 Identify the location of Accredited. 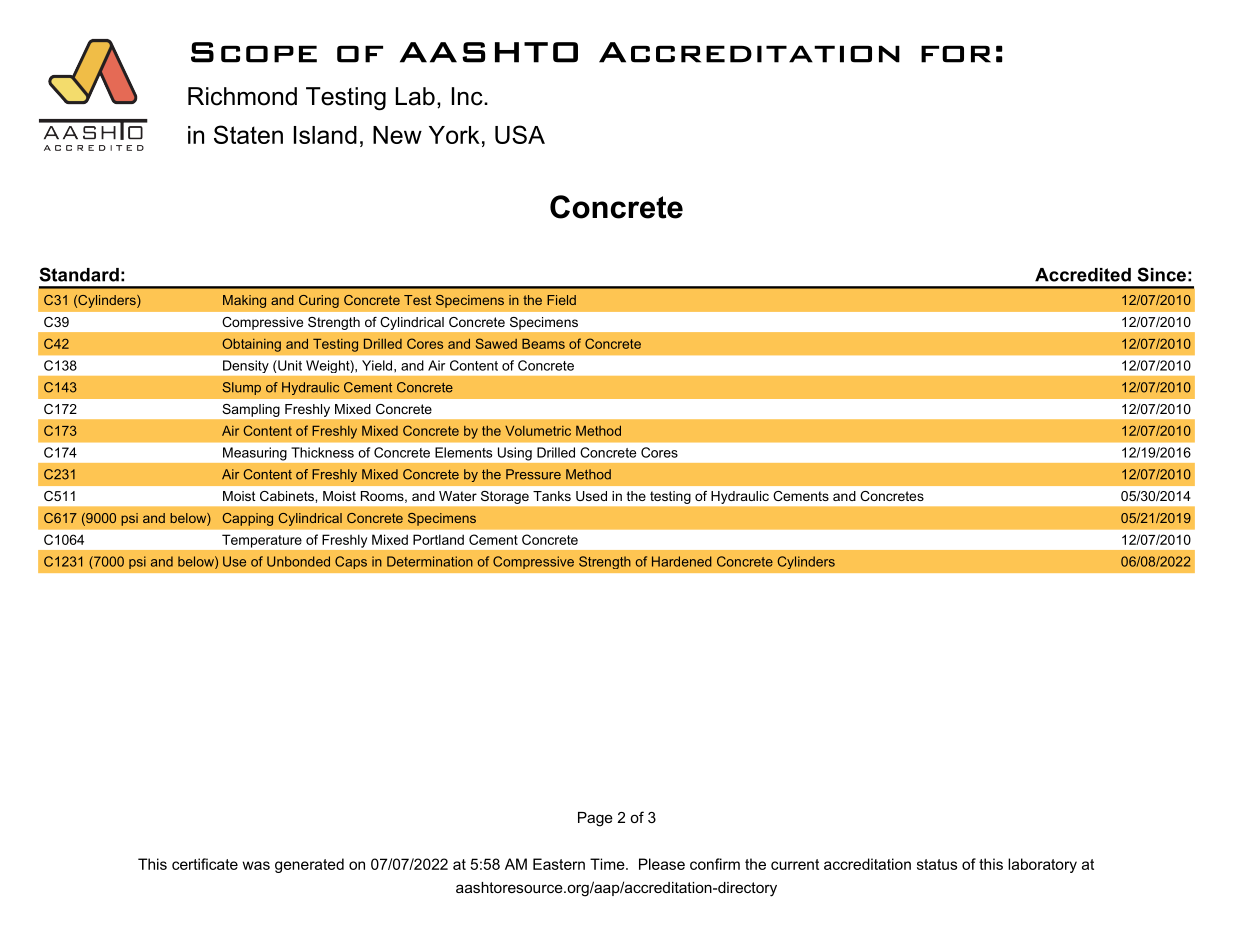
(1083, 275).
